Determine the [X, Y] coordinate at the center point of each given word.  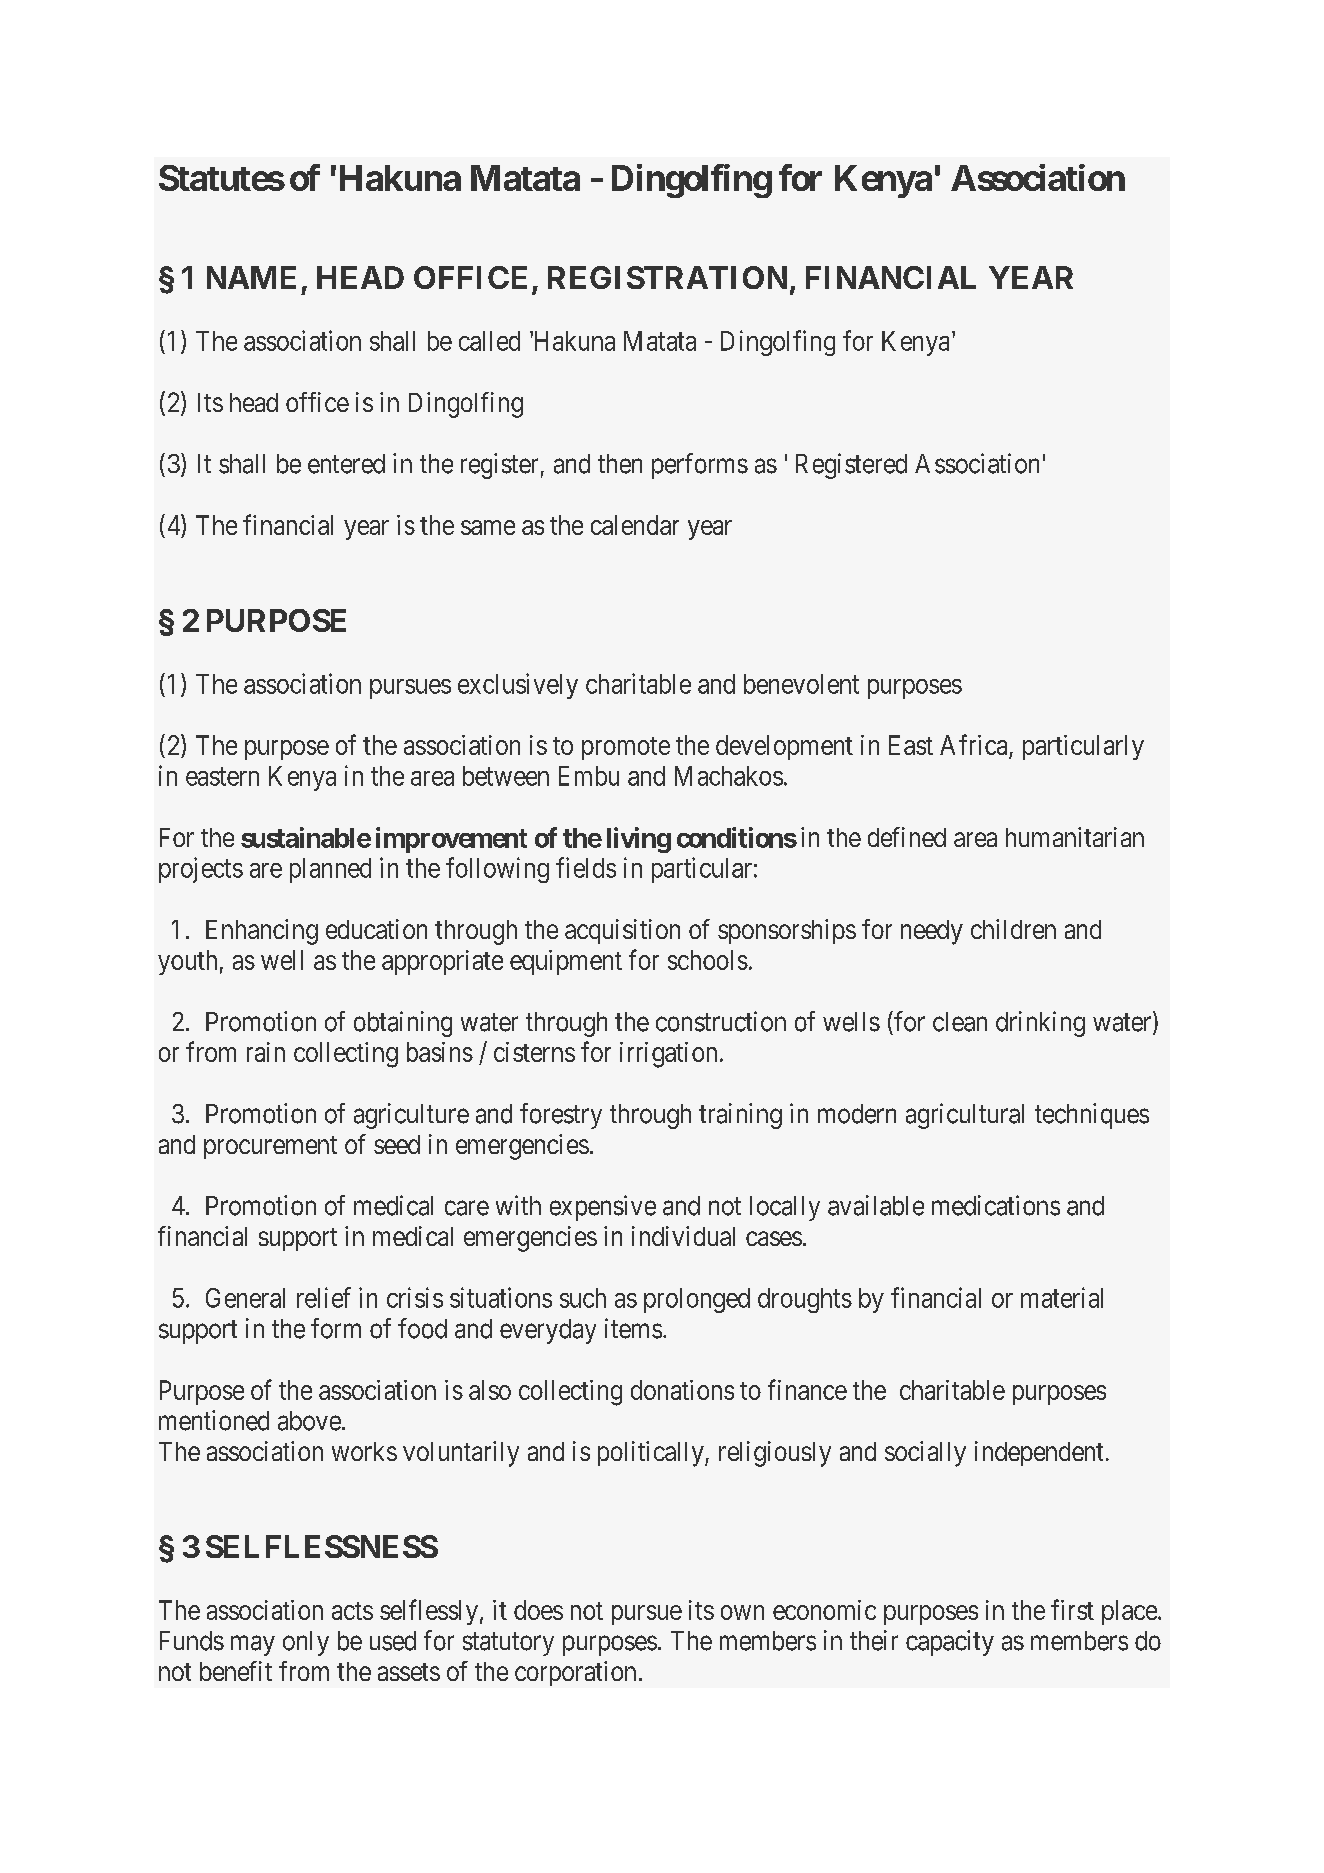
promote [626, 748]
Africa [975, 746]
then [620, 464]
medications [996, 1205]
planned [330, 870]
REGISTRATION [667, 277]
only [306, 1643]
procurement [270, 1147]
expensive [603, 1208]
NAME [251, 277]
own [742, 1612]
